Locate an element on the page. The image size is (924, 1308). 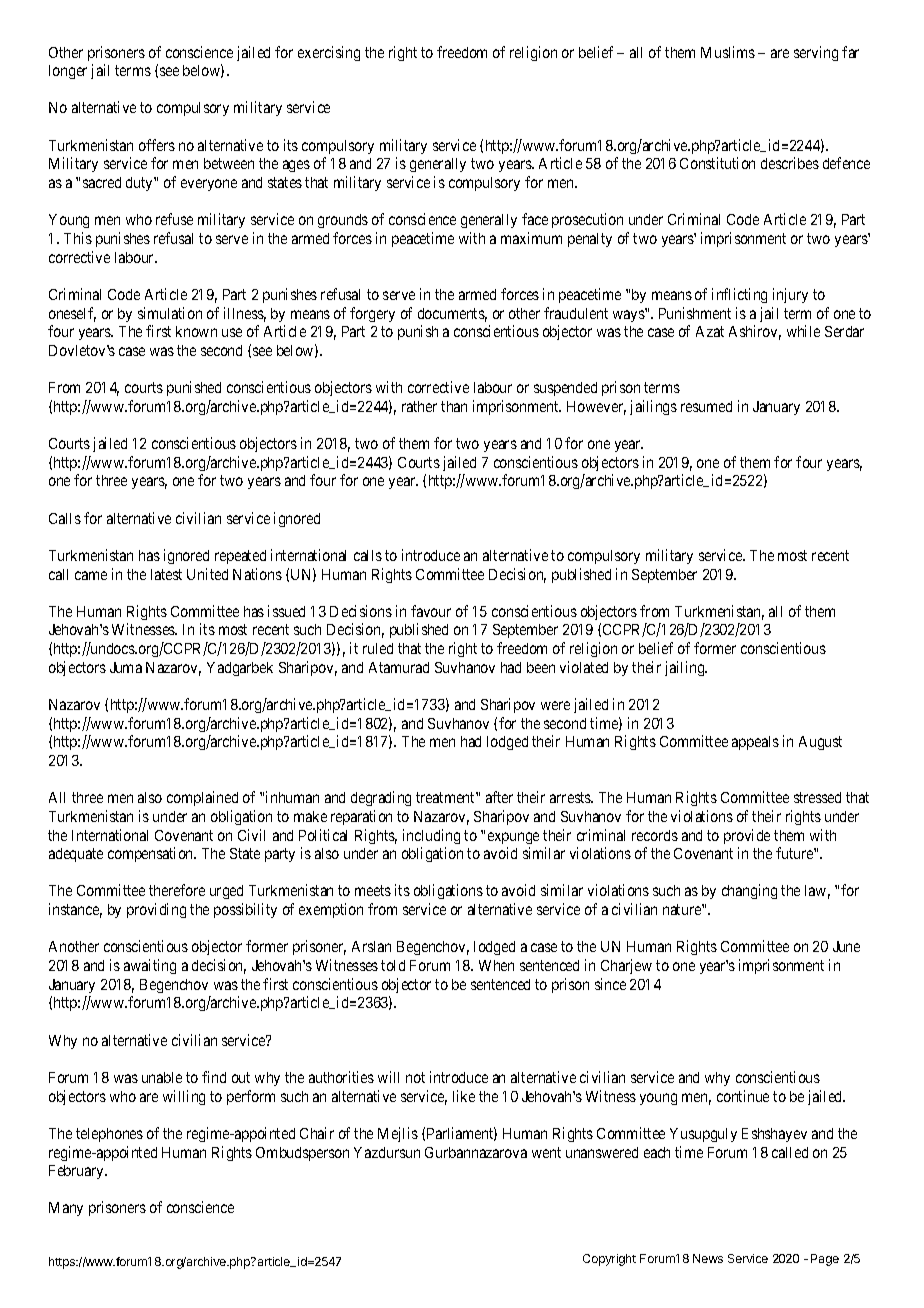
News is located at coordinates (708, 1258).
